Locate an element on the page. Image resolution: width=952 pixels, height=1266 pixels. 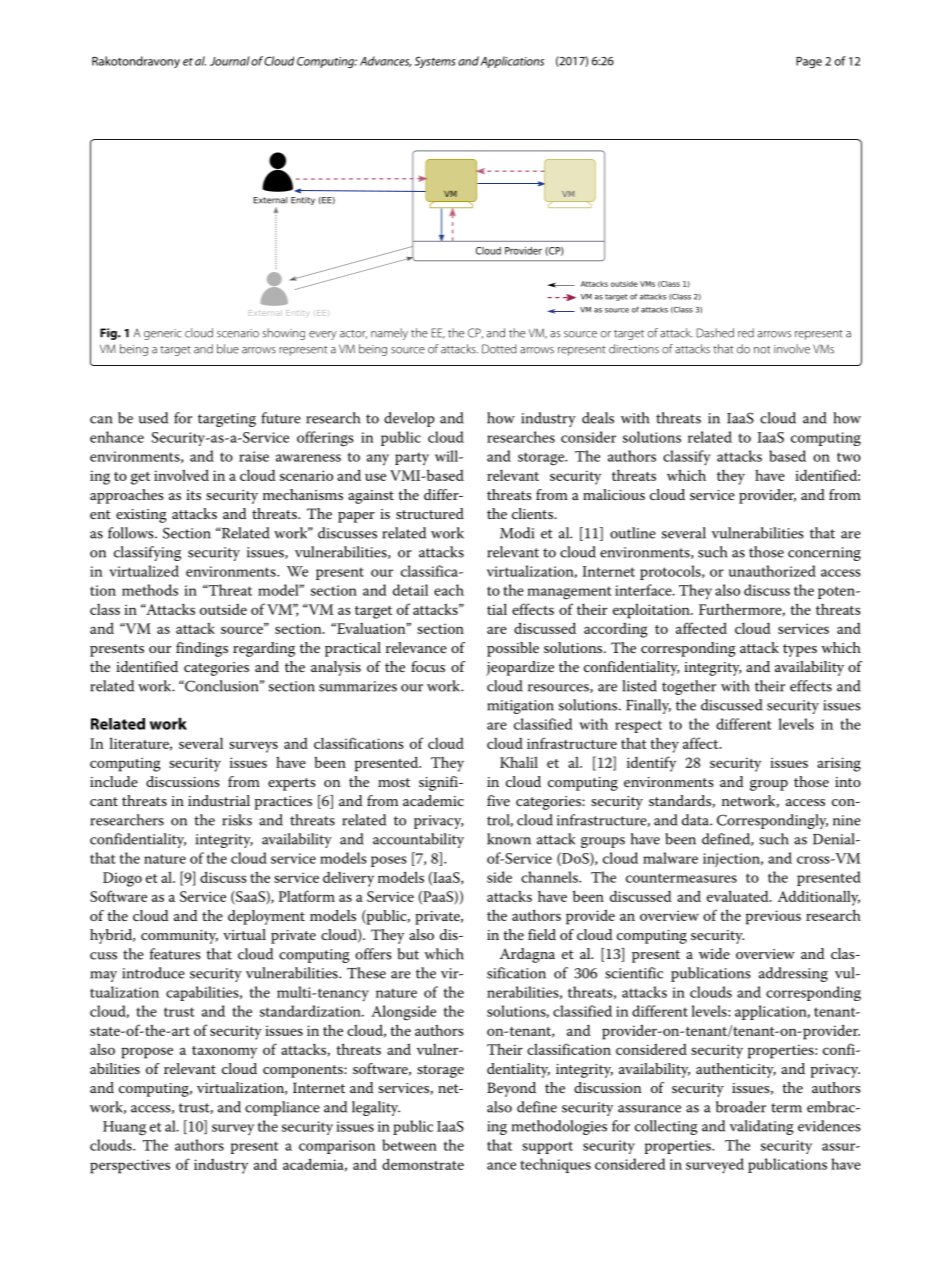
Huang is located at coordinates (124, 1128).
